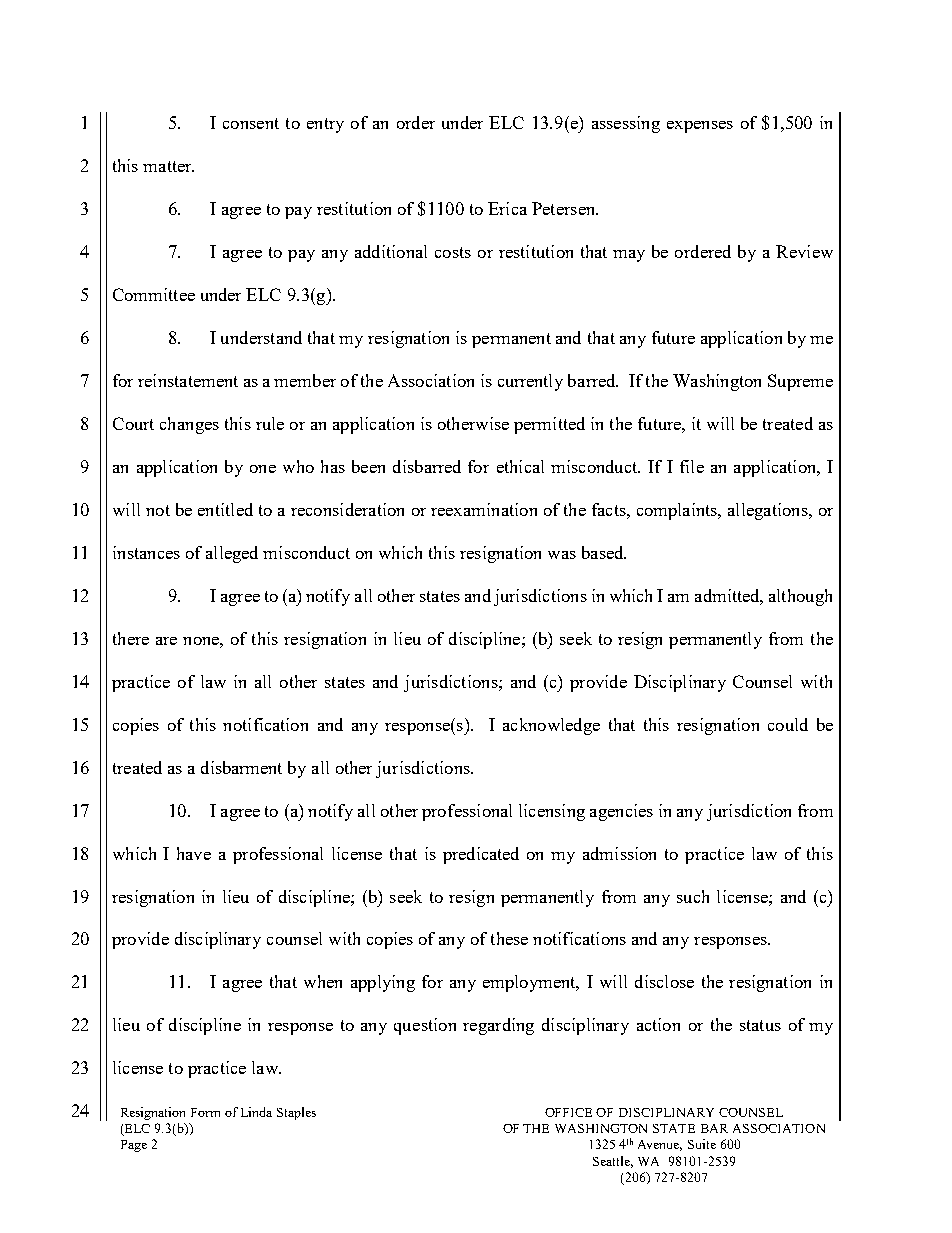 This page has width=952, height=1233. What do you see at coordinates (507, 208) in the page?
I see `Erica` at bounding box center [507, 208].
